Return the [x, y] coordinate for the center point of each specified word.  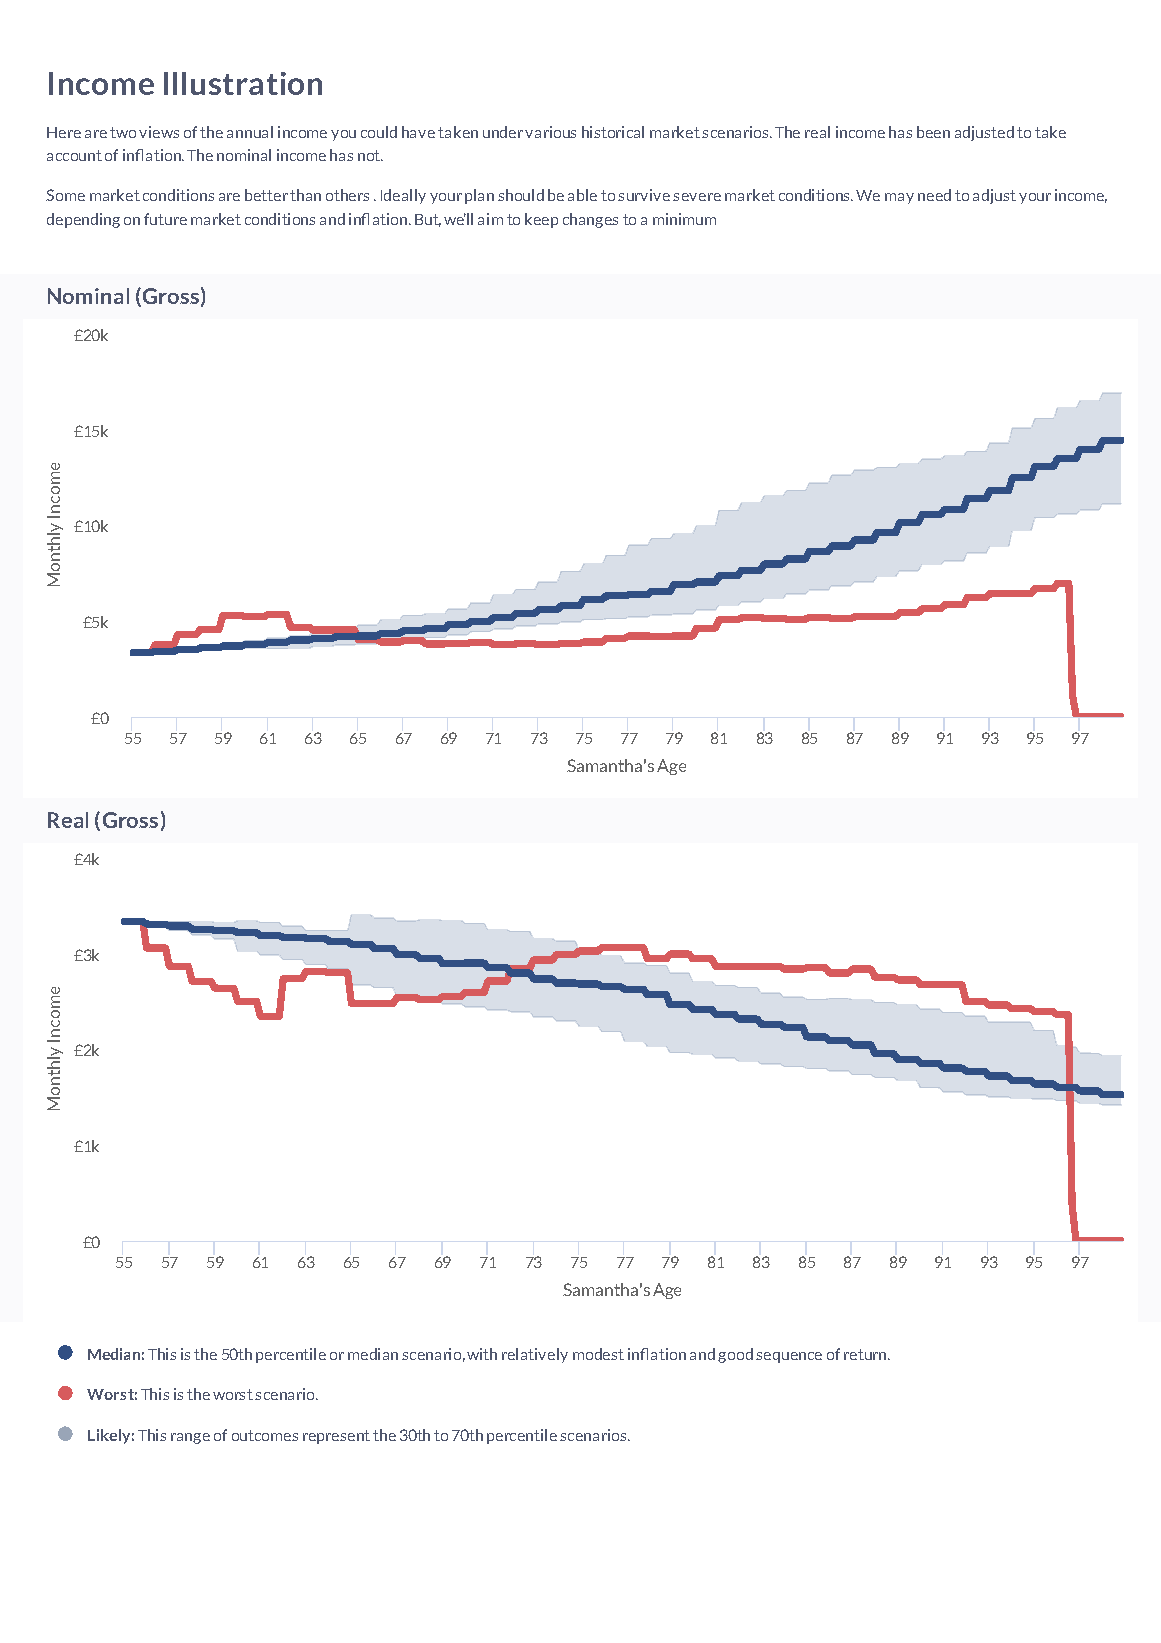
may [899, 198]
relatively [535, 1355]
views [159, 132]
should [521, 195]
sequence [789, 1357]
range [190, 1438]
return [865, 1354]
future [165, 219]
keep [541, 220]
